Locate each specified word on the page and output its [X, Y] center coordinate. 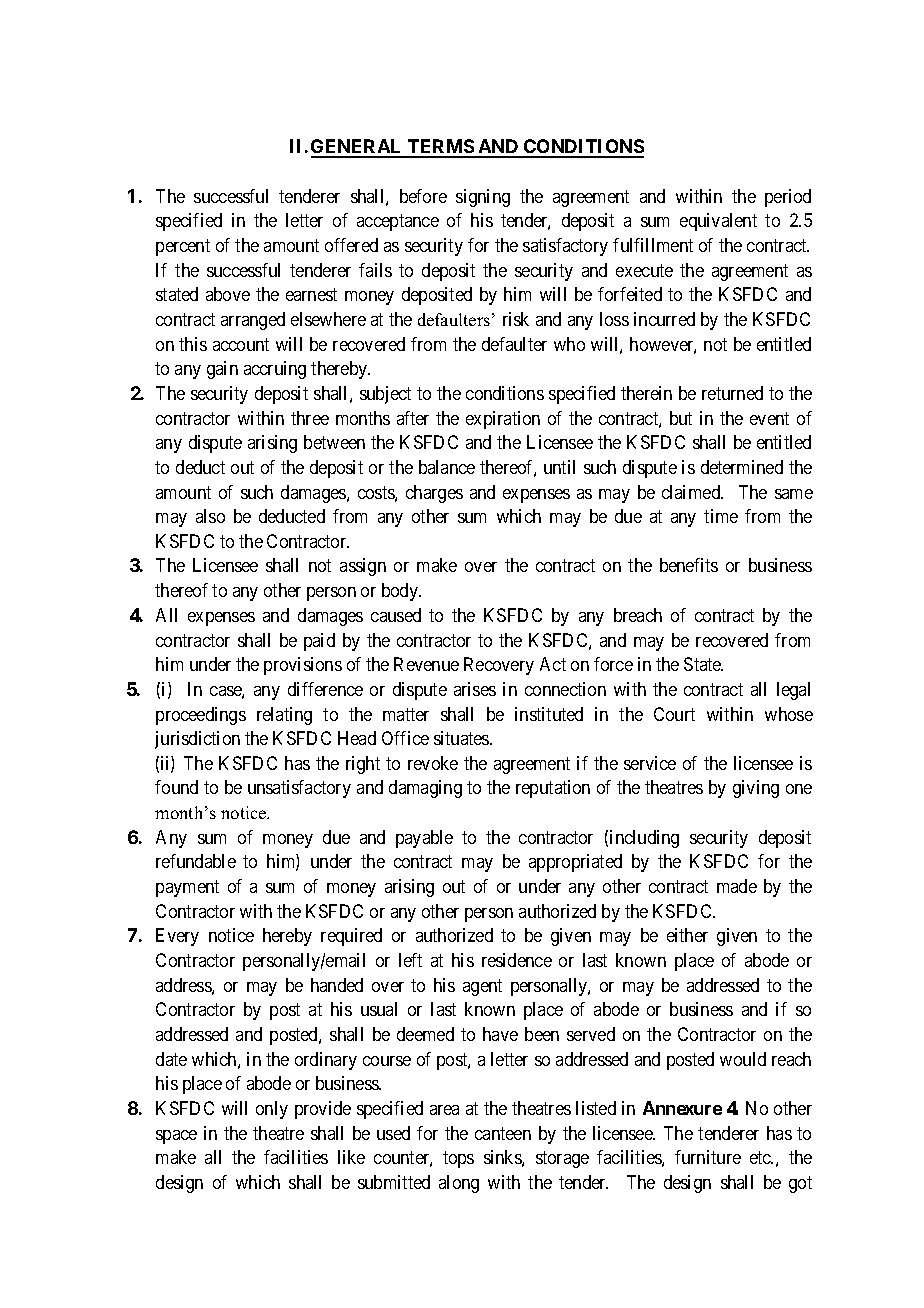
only [272, 1110]
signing [483, 198]
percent [183, 247]
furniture [708, 1157]
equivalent [718, 222]
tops [458, 1160]
